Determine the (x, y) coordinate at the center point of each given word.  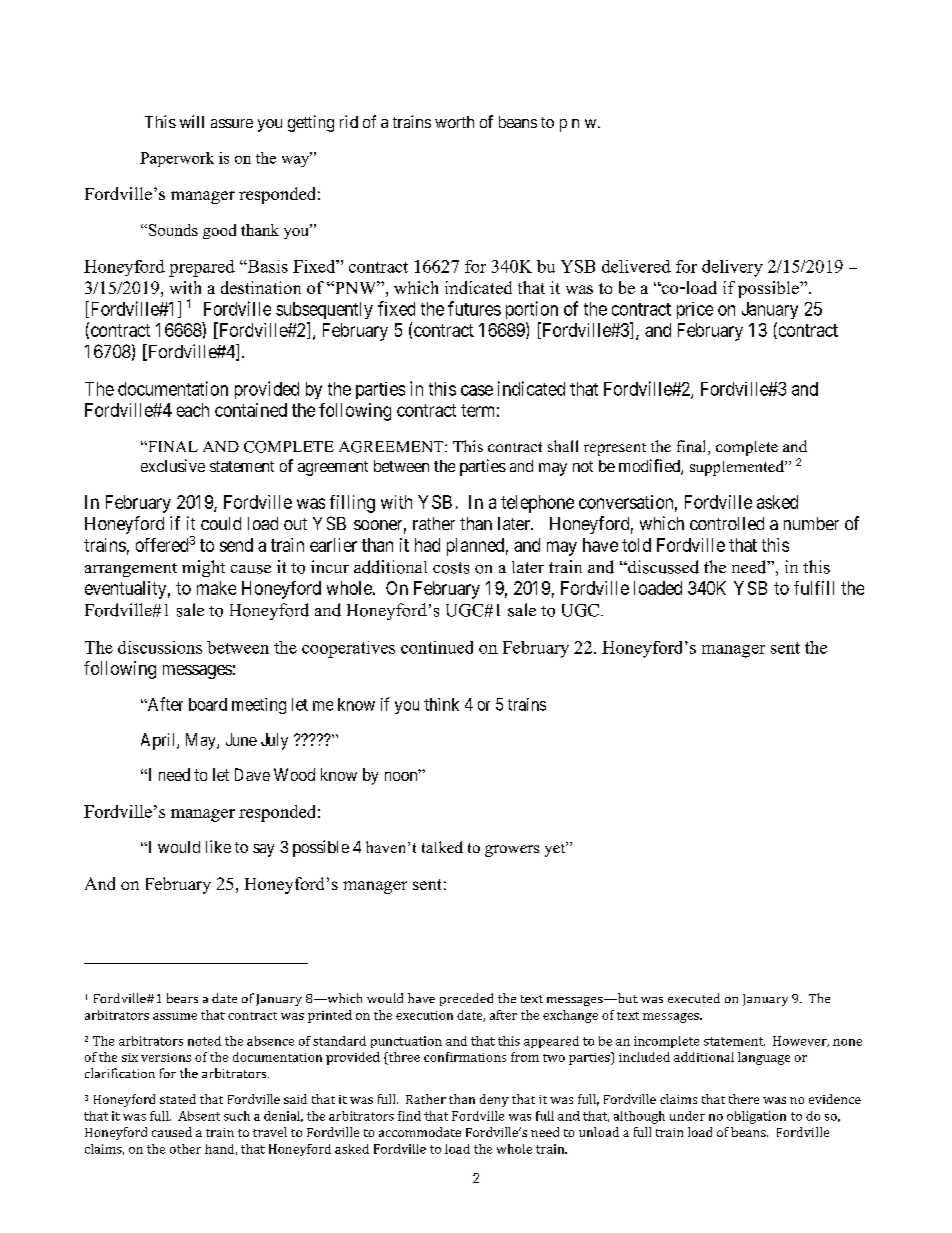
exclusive (173, 465)
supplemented (738, 468)
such (237, 1116)
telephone (537, 504)
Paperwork (177, 159)
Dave (252, 774)
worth (454, 122)
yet (556, 849)
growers (512, 851)
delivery (732, 268)
